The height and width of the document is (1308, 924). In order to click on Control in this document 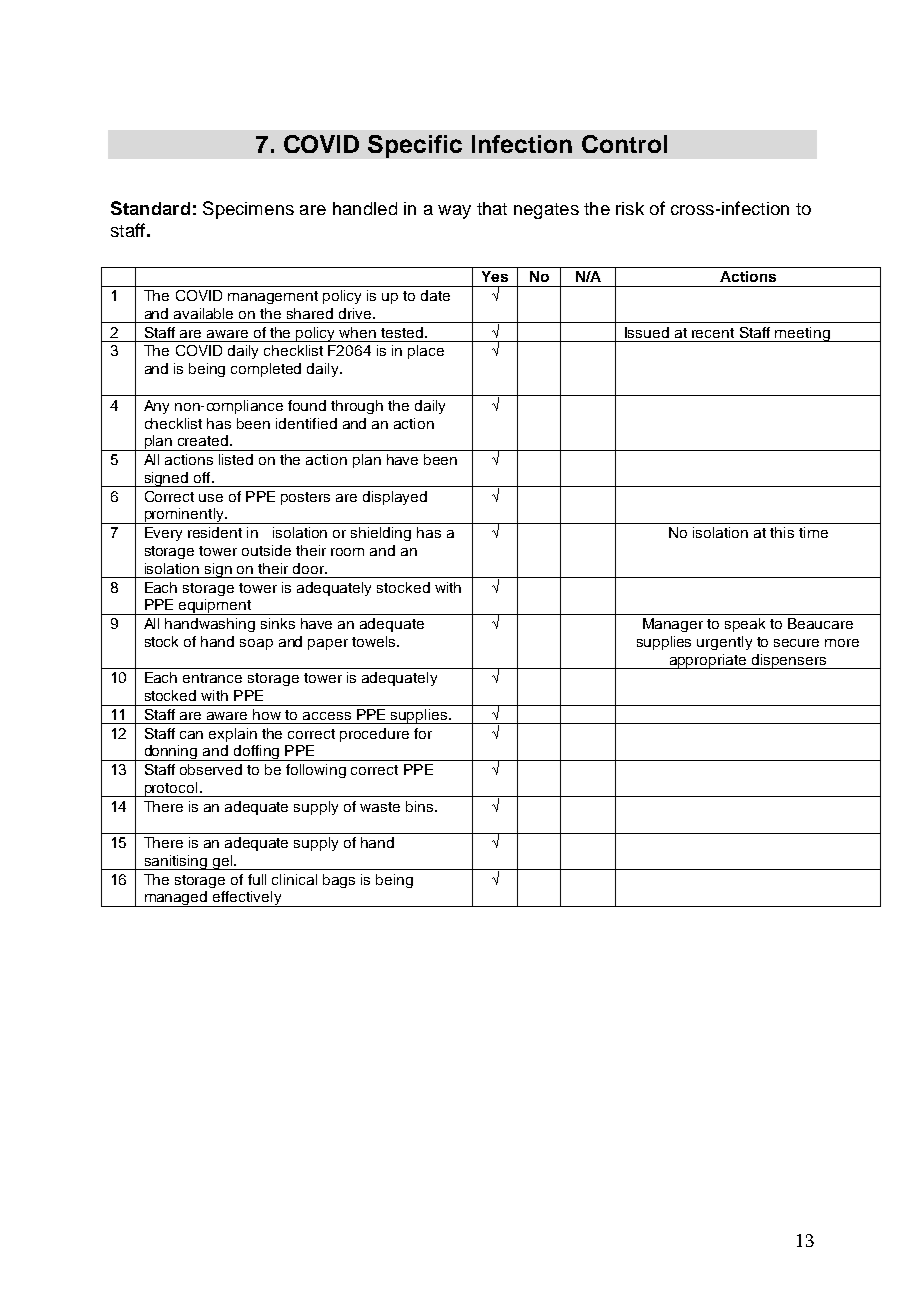, I will do `click(624, 144)`.
